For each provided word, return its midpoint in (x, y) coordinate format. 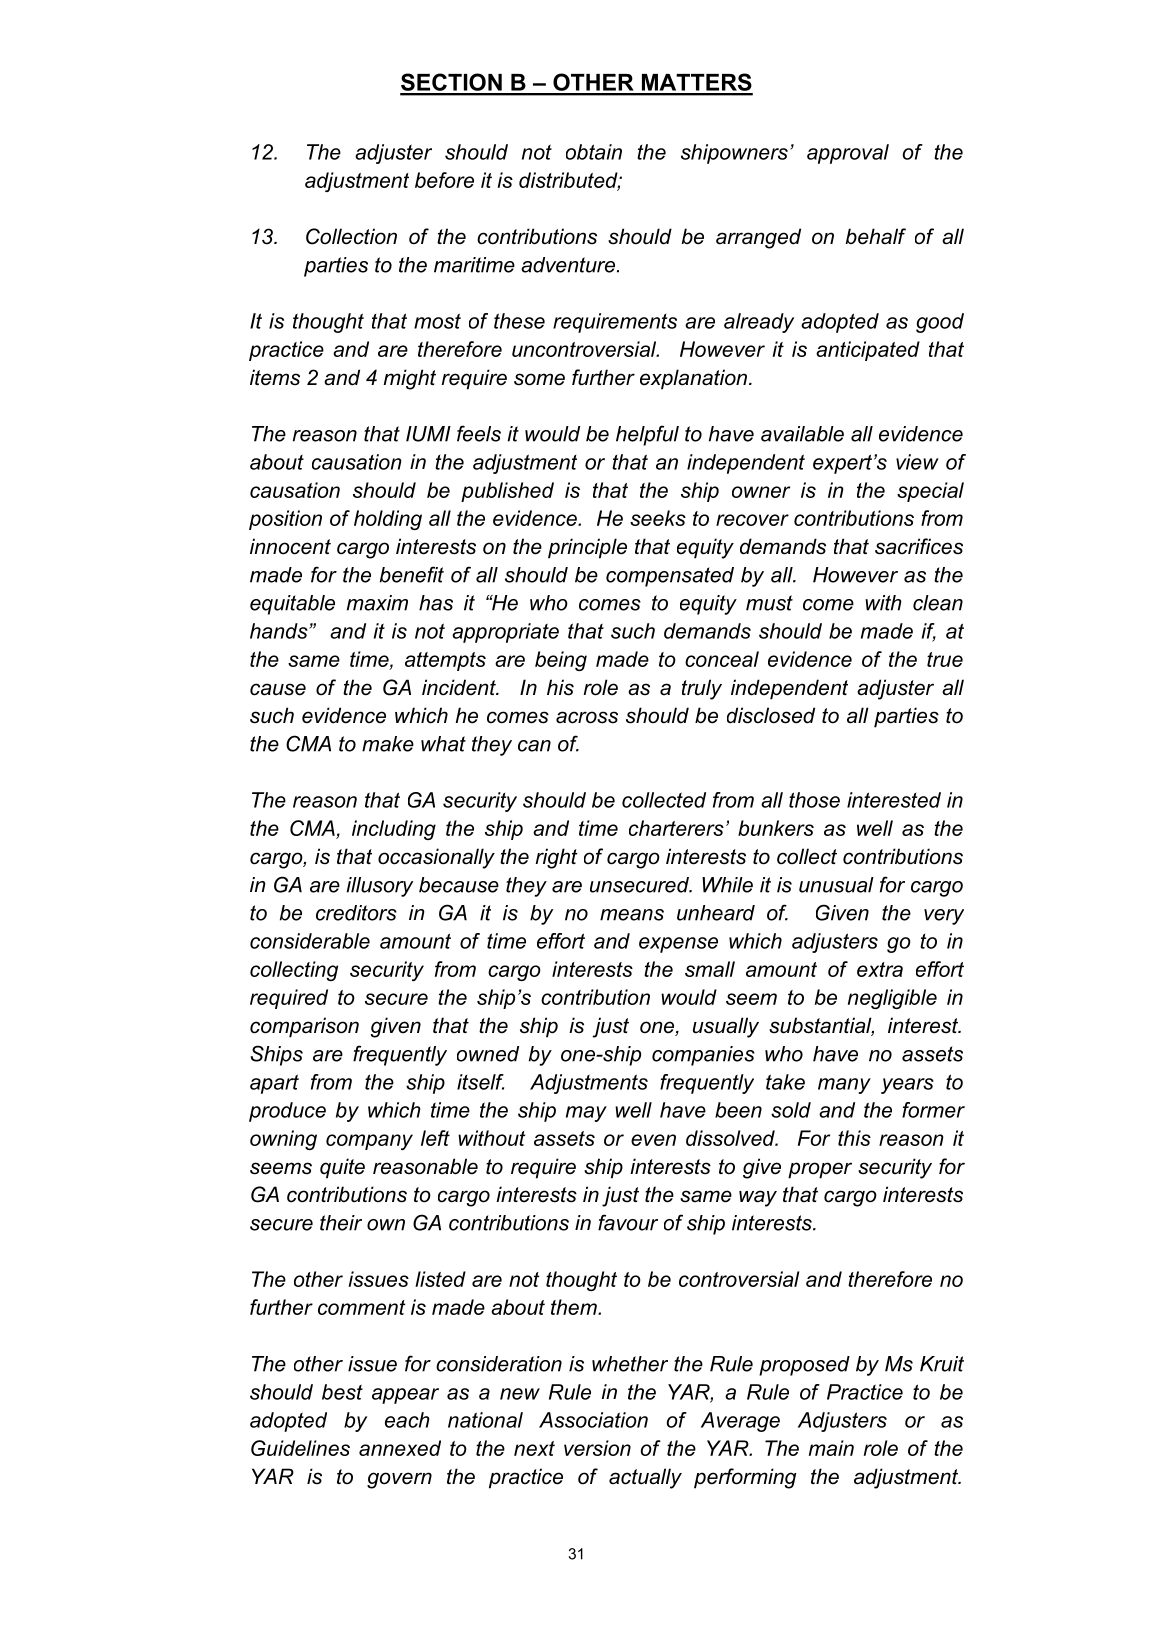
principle (587, 548)
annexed (400, 1448)
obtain (594, 152)
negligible (892, 999)
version (597, 1448)
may (586, 1114)
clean (938, 603)
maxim (377, 603)
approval (848, 154)
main (831, 1448)
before (444, 180)
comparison (304, 1027)
